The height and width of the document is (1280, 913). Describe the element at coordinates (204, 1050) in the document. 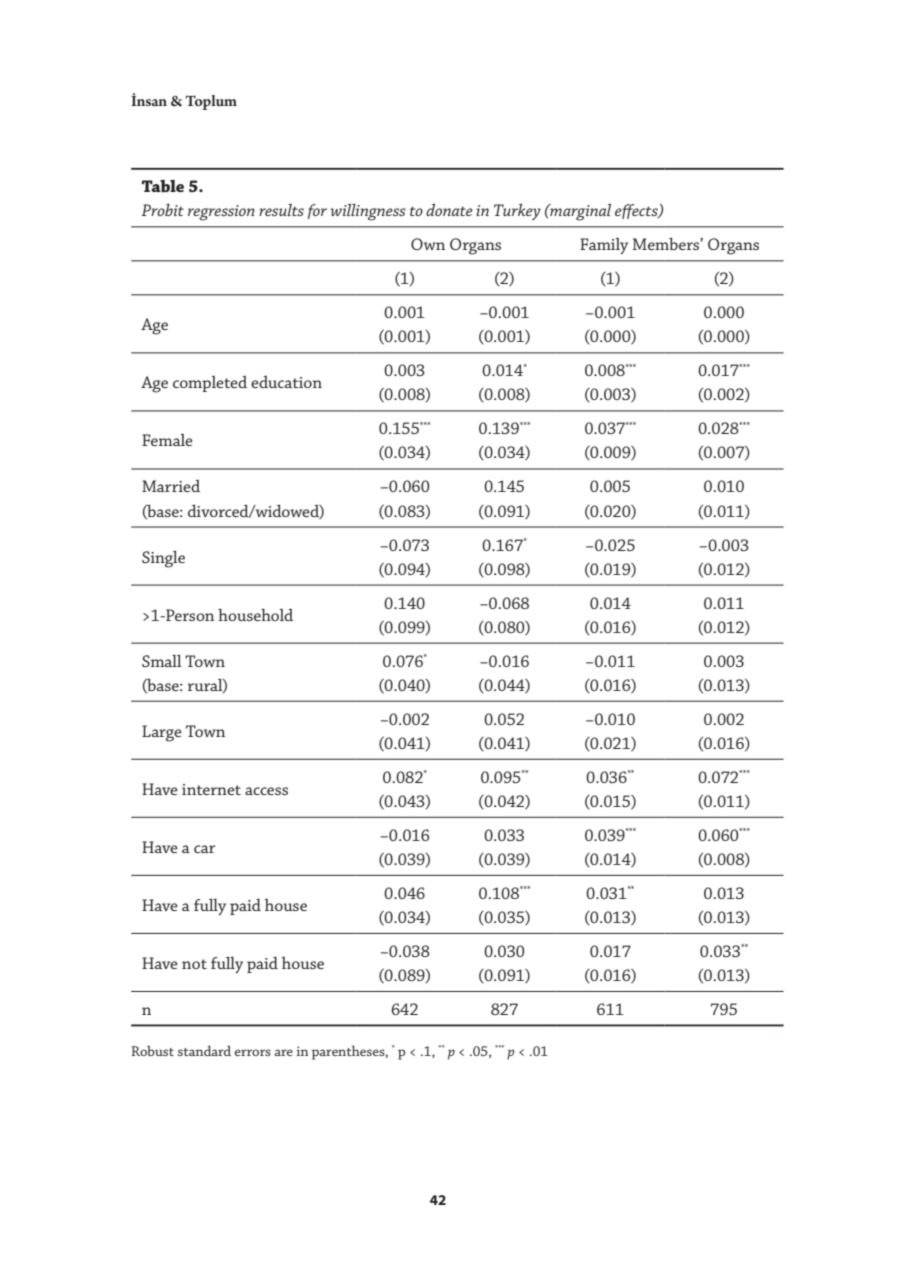

I see `standard` at that location.
